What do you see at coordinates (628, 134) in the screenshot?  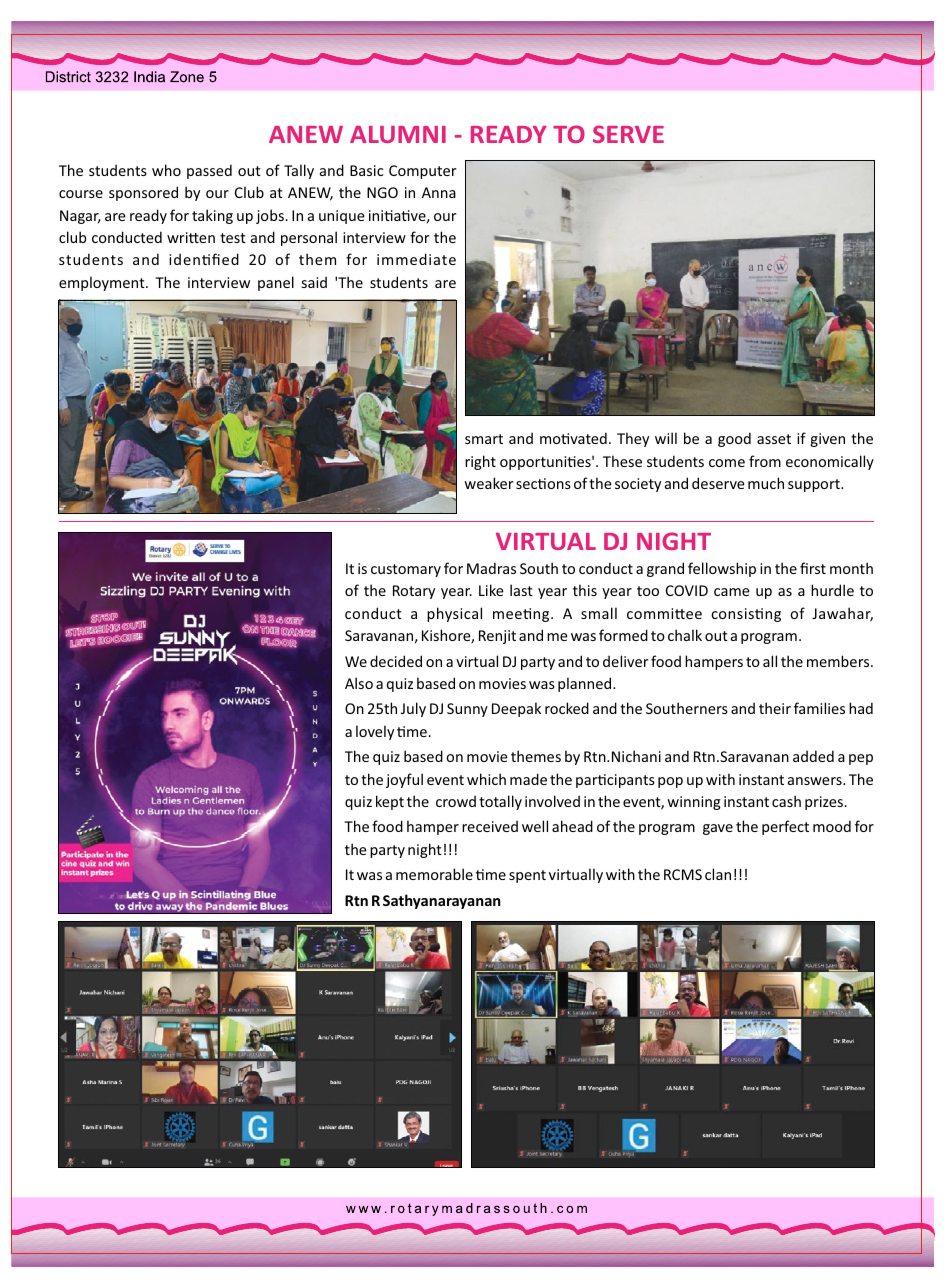 I see `SERVE` at bounding box center [628, 134].
